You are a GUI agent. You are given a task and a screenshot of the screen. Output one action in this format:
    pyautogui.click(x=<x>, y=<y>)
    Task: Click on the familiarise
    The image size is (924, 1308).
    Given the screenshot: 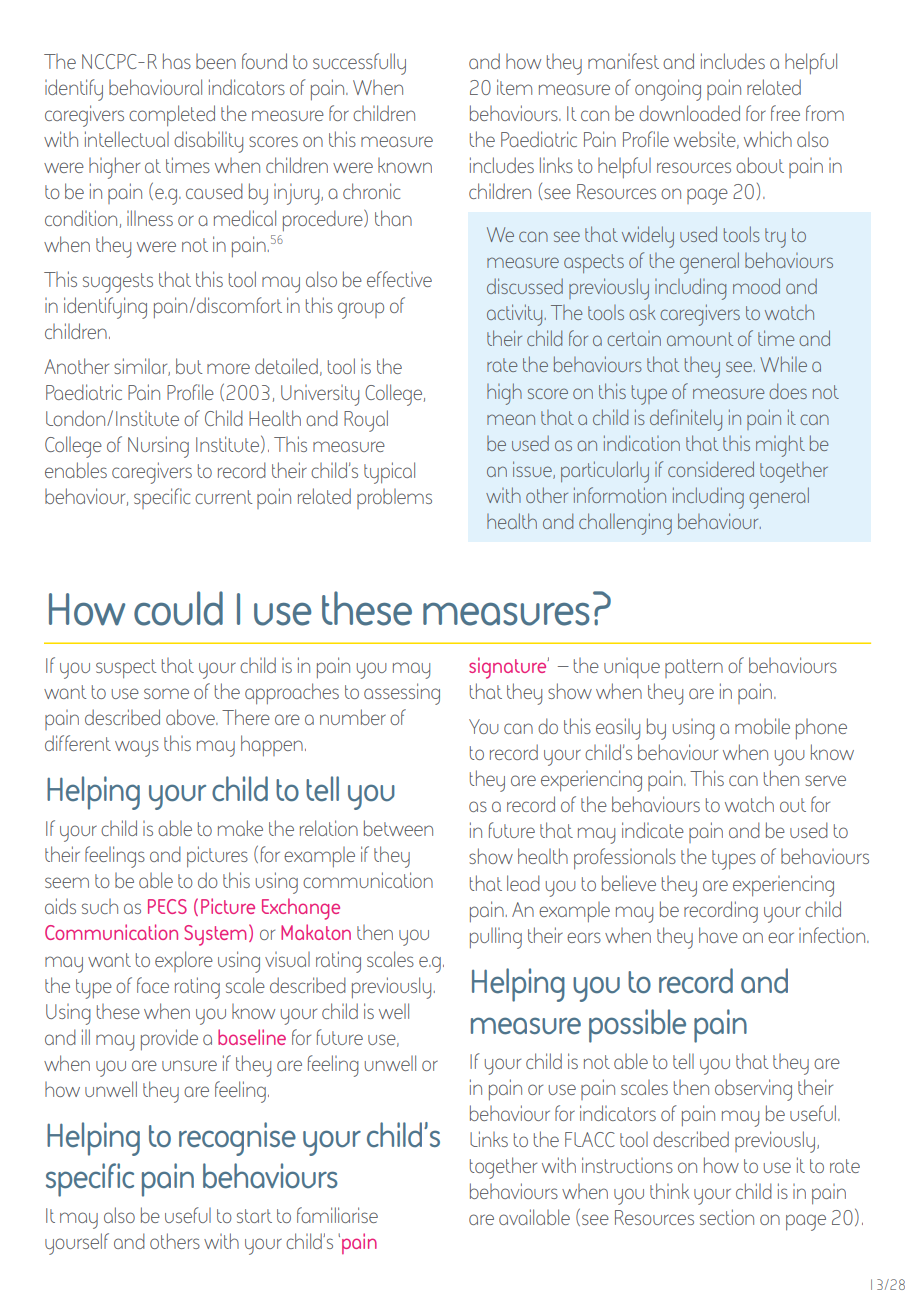 What is the action you would take?
    pyautogui.click(x=337, y=1215)
